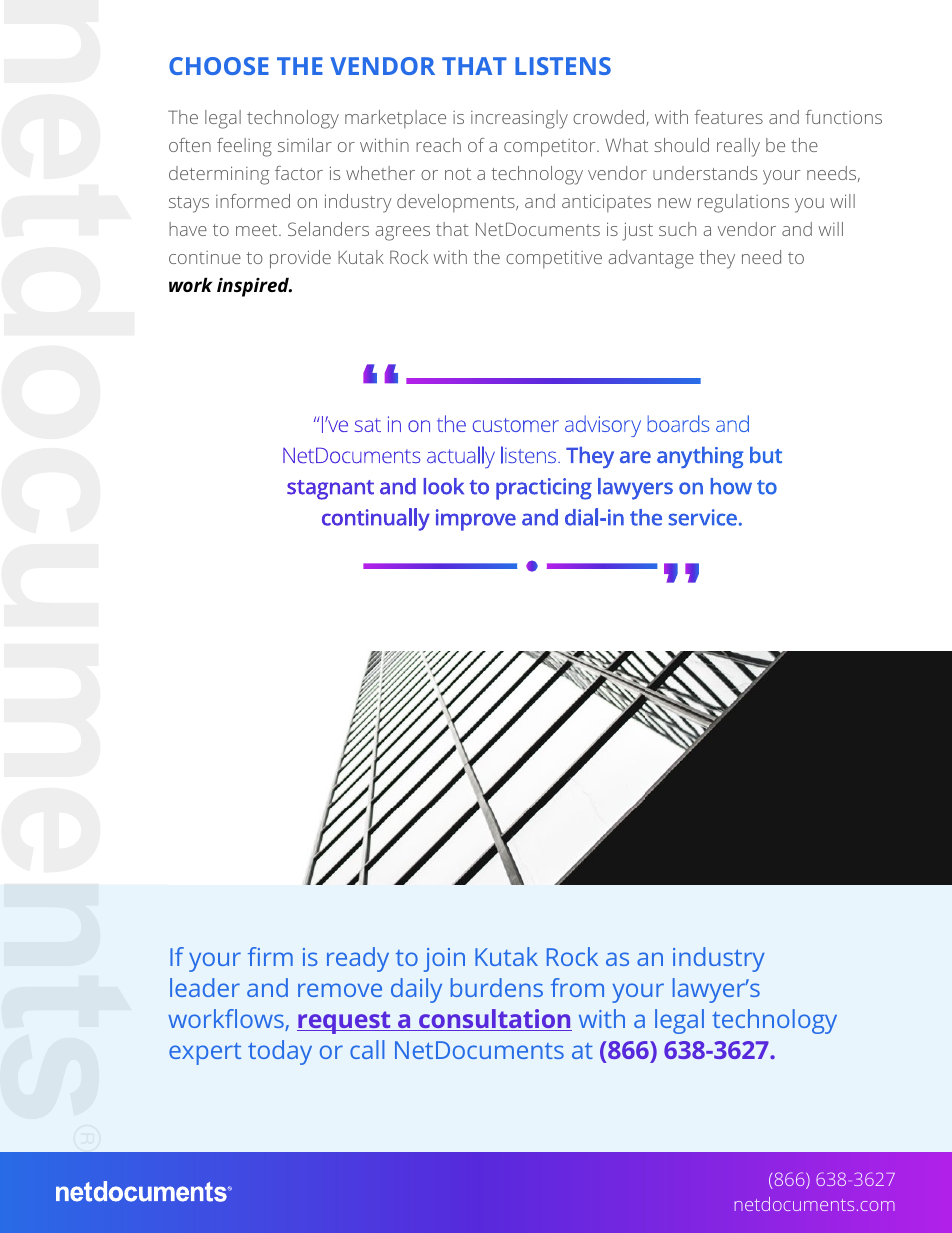  I want to click on consultation, so click(494, 1020).
